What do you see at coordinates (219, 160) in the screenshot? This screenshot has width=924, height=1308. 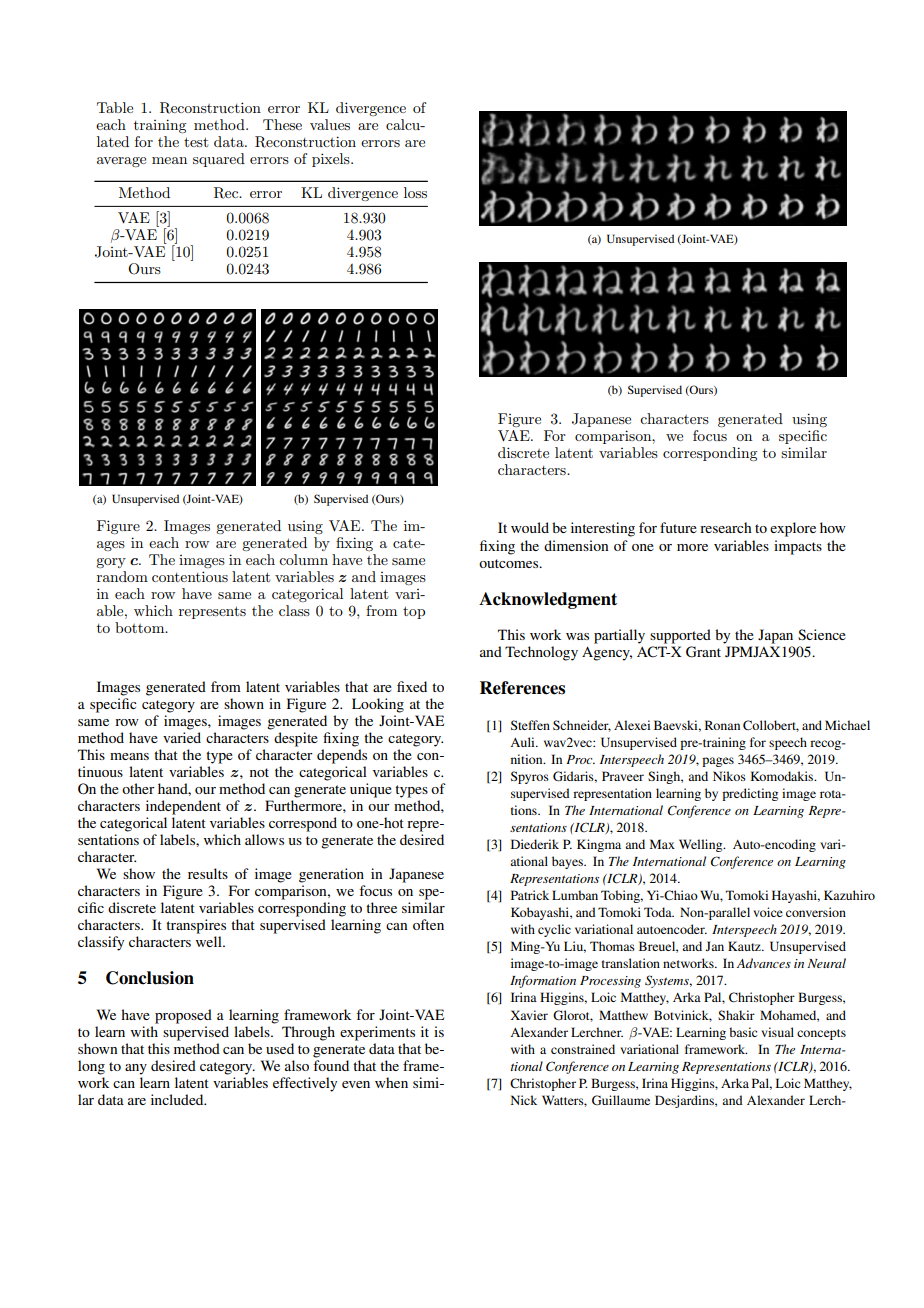 I see `squared` at bounding box center [219, 160].
